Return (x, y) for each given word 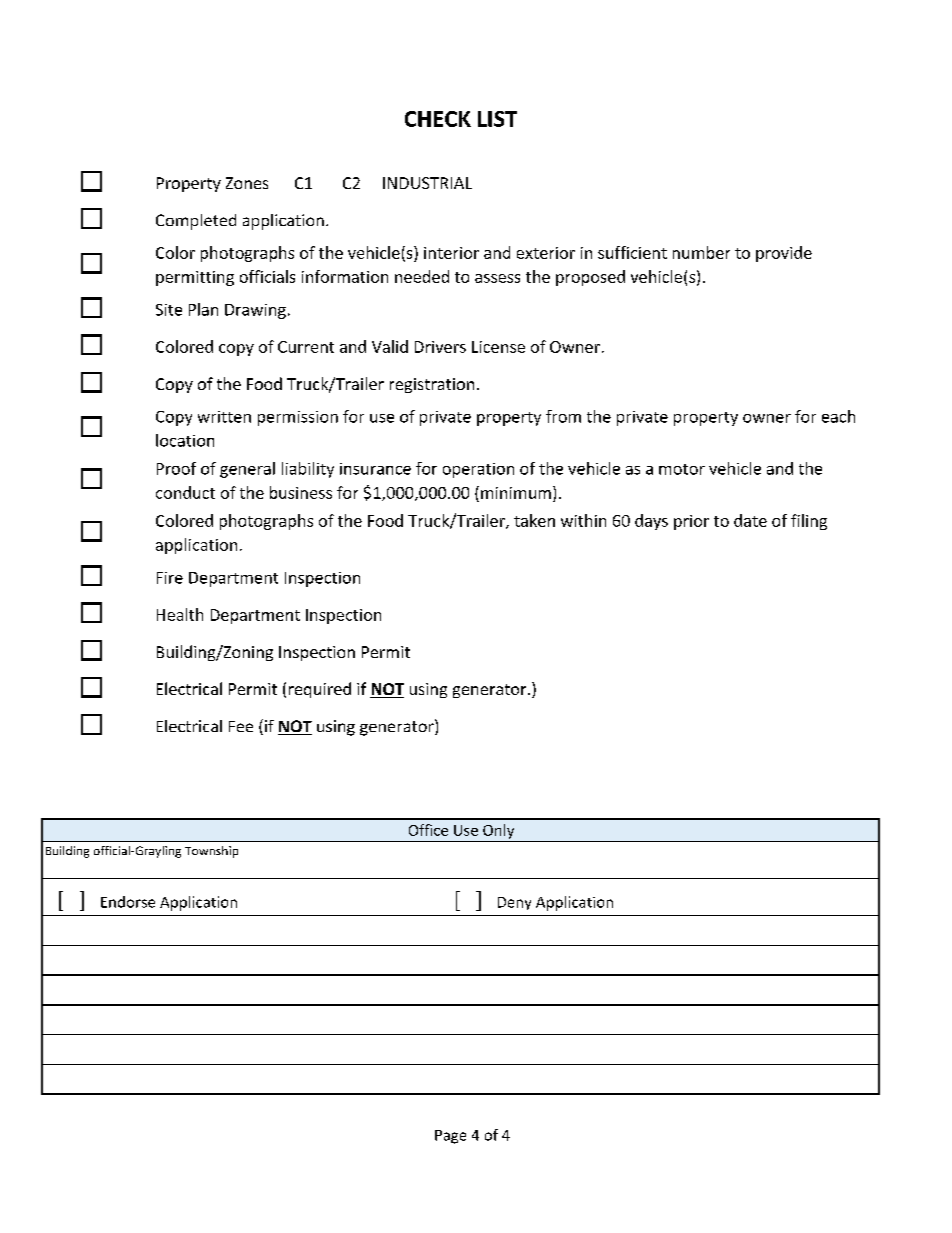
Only (498, 831)
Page (450, 1137)
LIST (497, 119)
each (838, 416)
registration (432, 385)
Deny (514, 903)
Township (211, 852)
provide (784, 254)
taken (534, 520)
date (750, 520)
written (224, 417)
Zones (247, 183)
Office (428, 830)
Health (180, 614)
